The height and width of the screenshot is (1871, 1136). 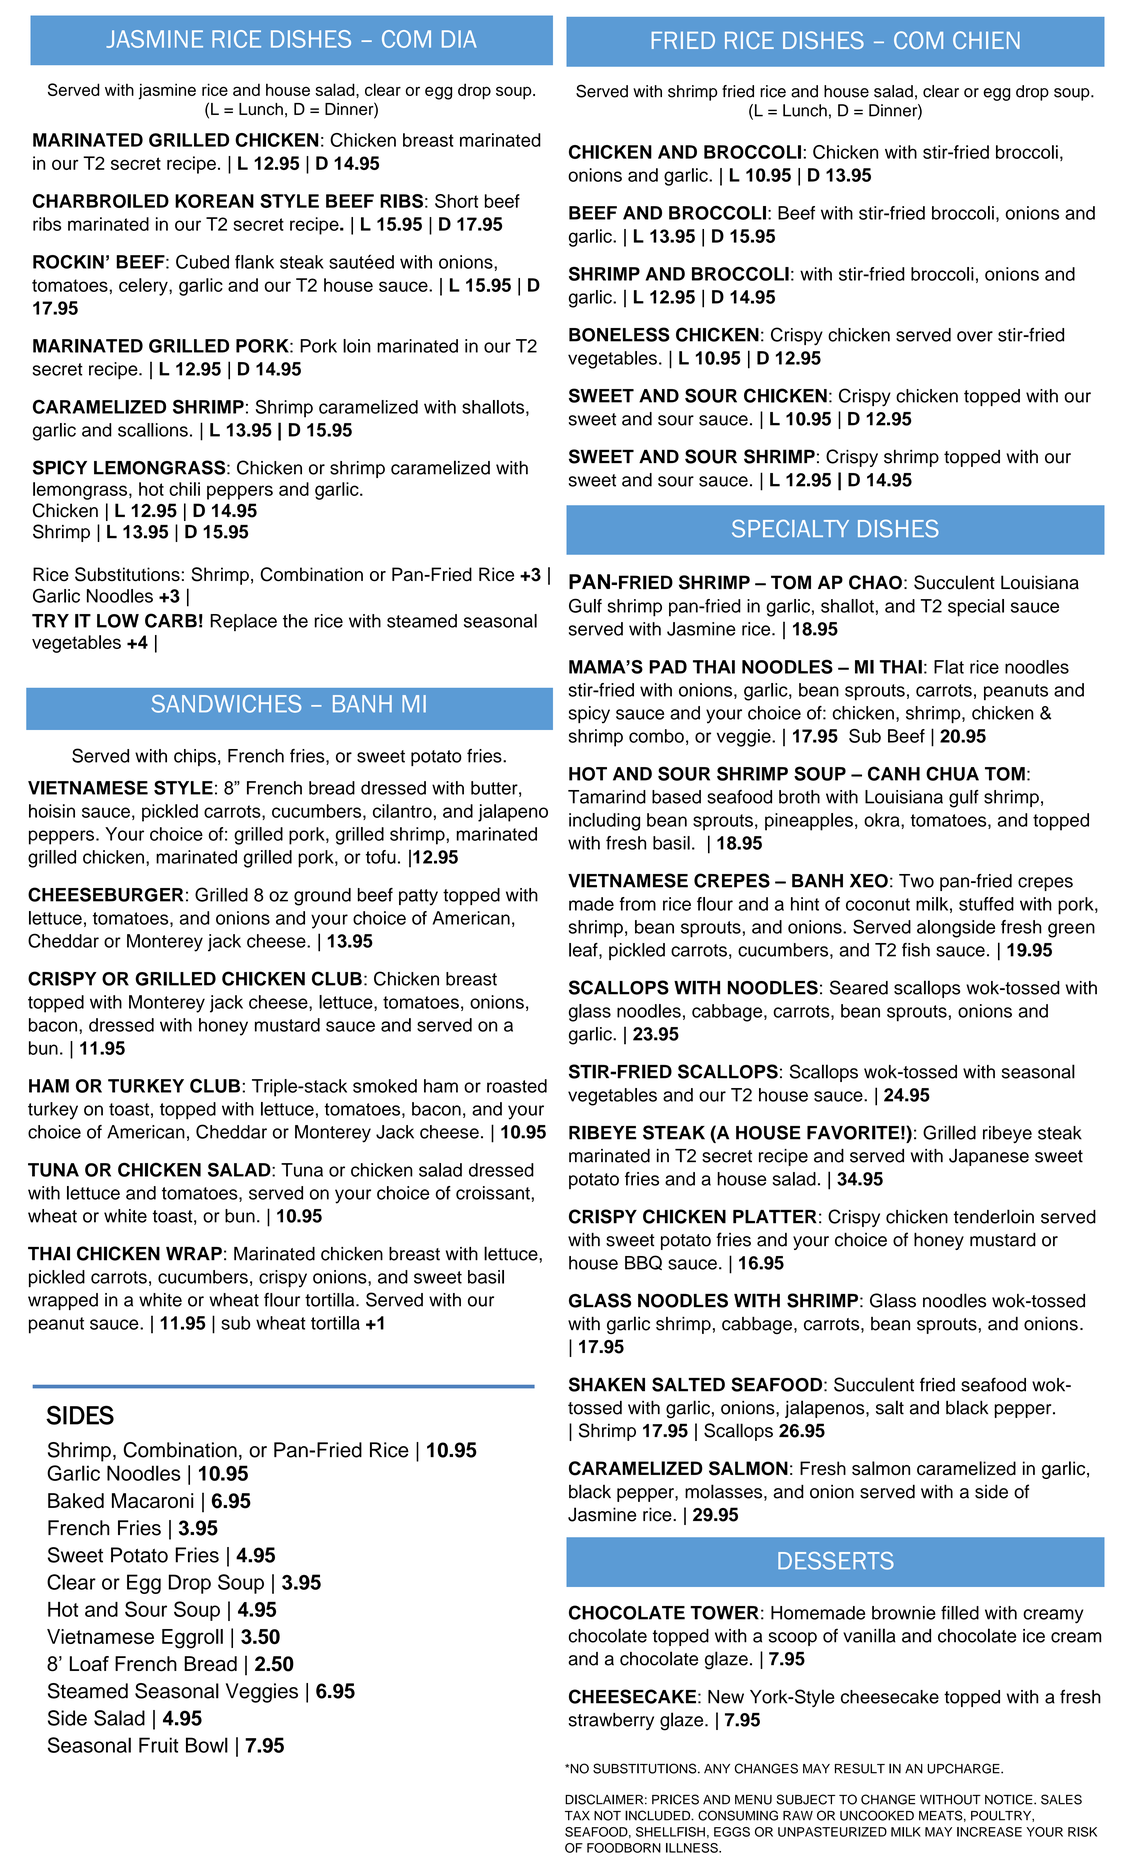 I want to click on Bowl, so click(x=207, y=1745).
